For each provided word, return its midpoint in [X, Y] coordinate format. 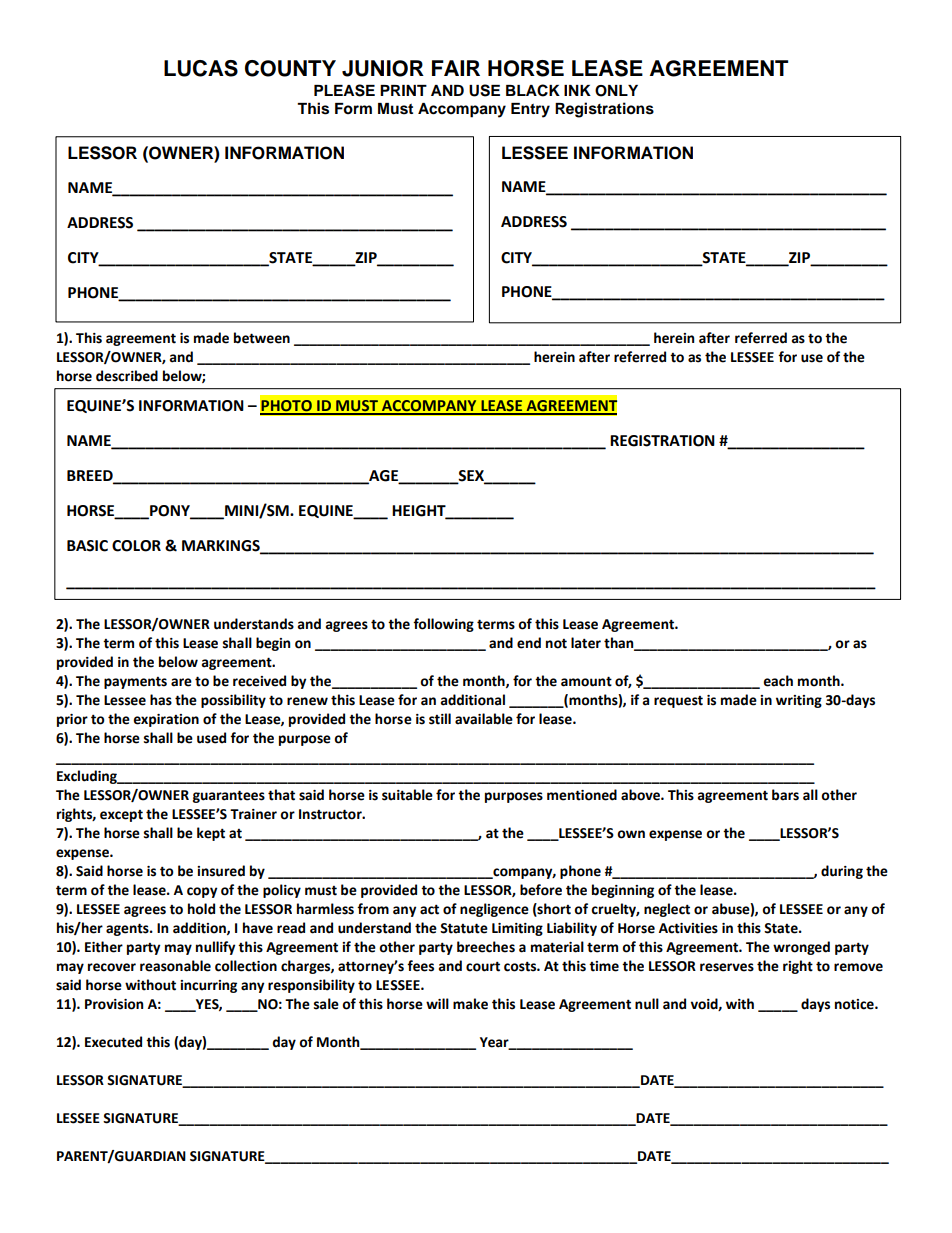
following [443, 625]
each [778, 681]
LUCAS [201, 68]
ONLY [616, 91]
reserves [727, 967]
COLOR [136, 546]
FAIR [456, 68]
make [470, 1004]
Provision [114, 1004]
